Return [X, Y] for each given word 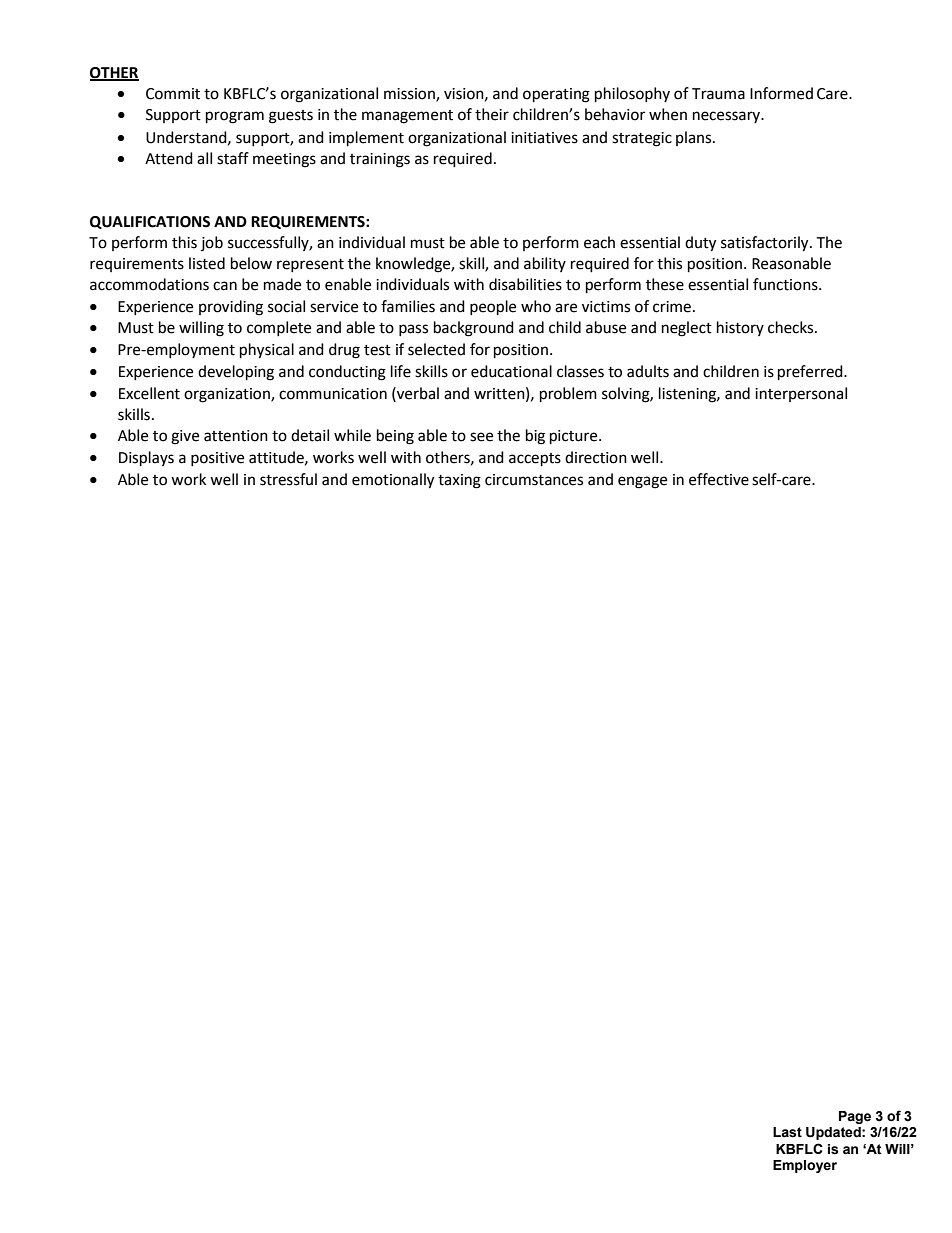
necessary [728, 117]
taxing [459, 481]
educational [511, 371]
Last [787, 1132]
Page [855, 1117]
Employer [805, 1166]
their [492, 114]
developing [236, 373]
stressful [288, 479]
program [235, 117]
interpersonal [801, 394]
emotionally [393, 481]
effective [719, 479]
